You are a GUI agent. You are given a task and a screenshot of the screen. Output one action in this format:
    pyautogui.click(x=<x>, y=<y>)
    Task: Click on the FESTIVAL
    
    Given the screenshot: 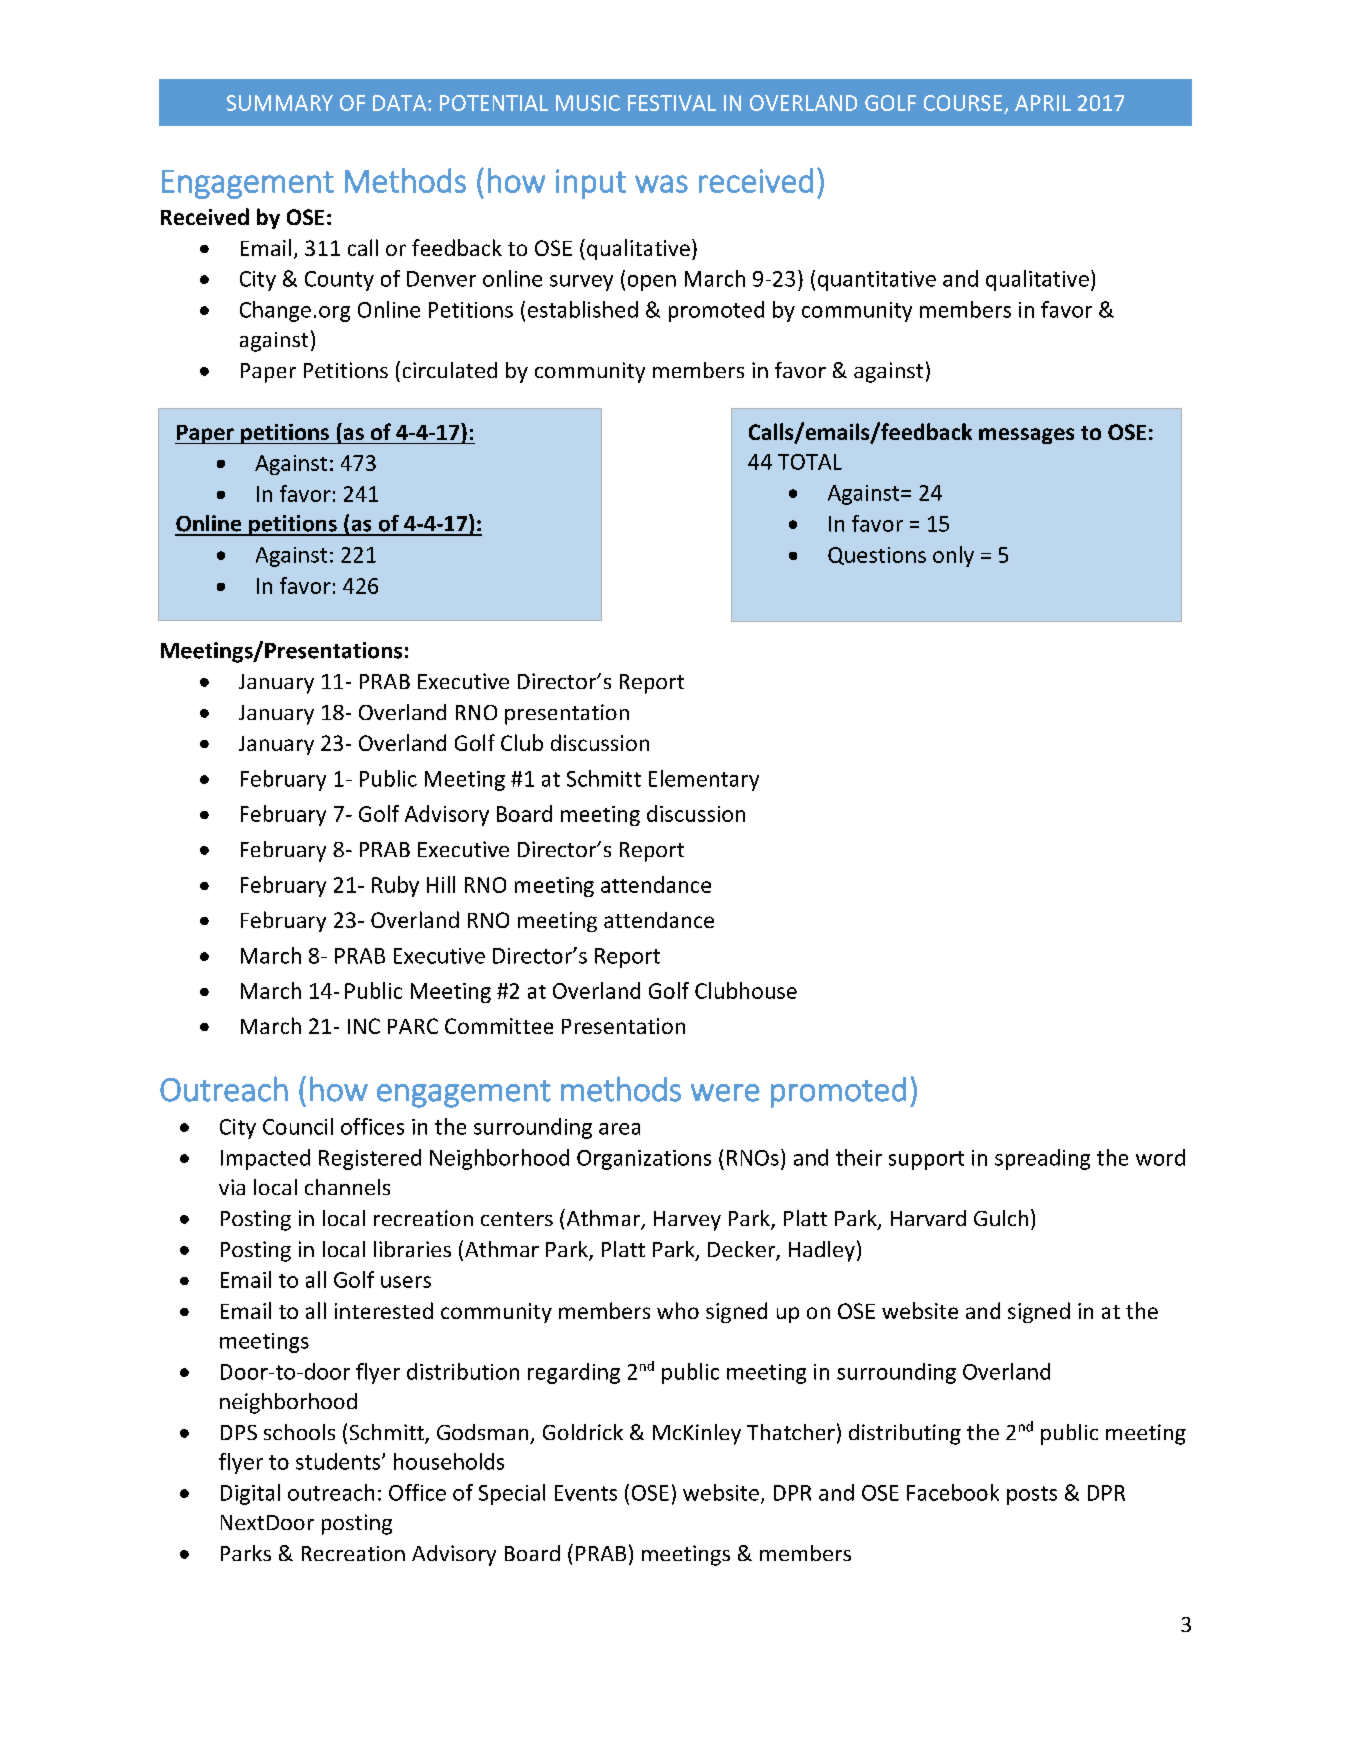 What is the action you would take?
    pyautogui.click(x=672, y=103)
